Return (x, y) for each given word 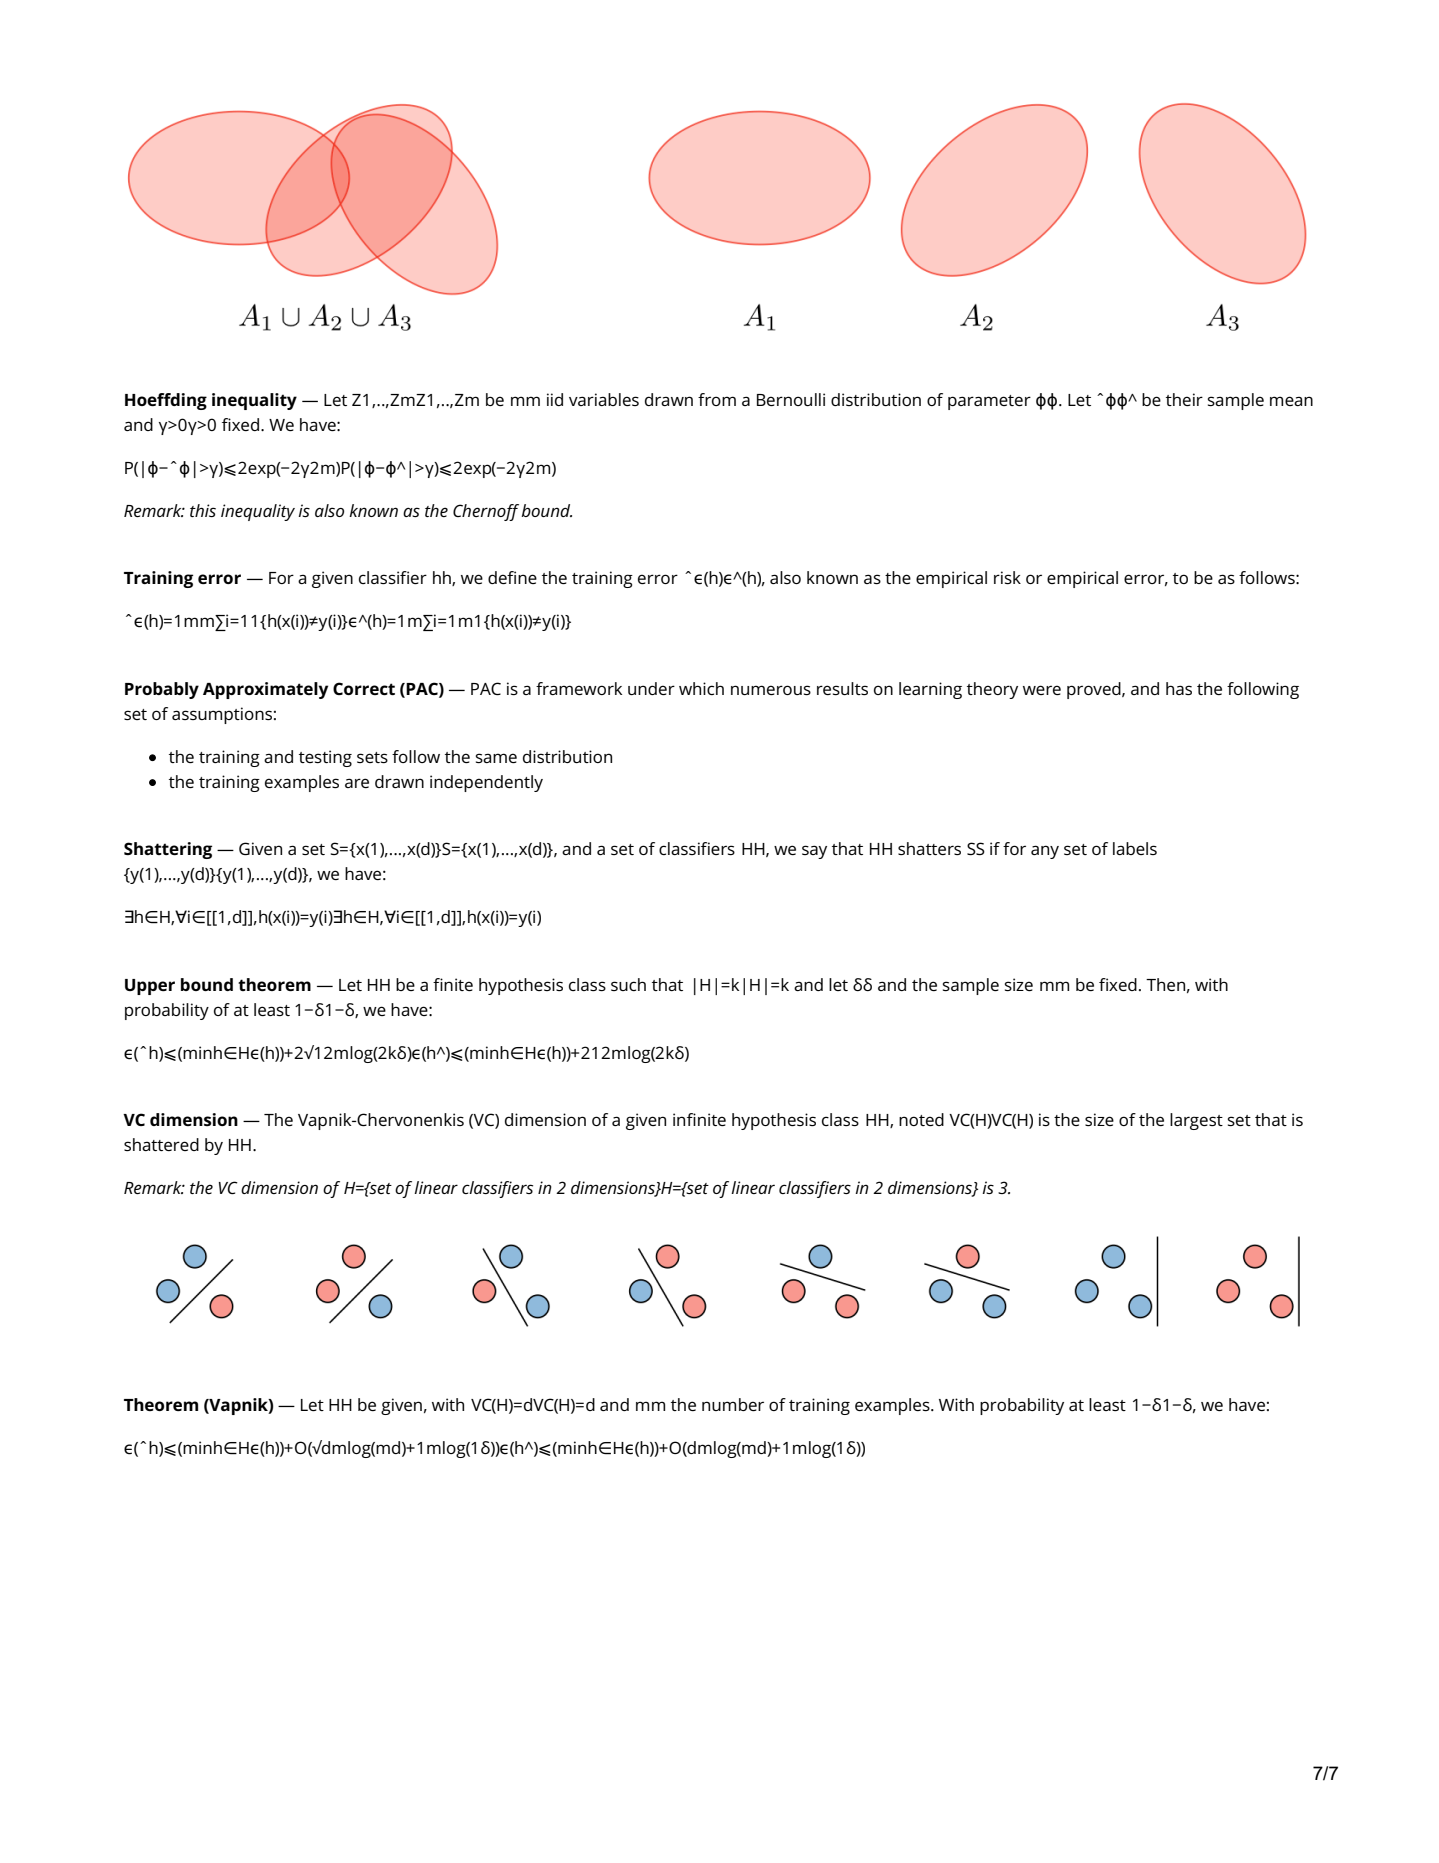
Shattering (168, 850)
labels (1135, 848)
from (717, 399)
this (203, 510)
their (1184, 399)
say (814, 852)
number (733, 1404)
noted (921, 1119)
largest (1196, 1121)
